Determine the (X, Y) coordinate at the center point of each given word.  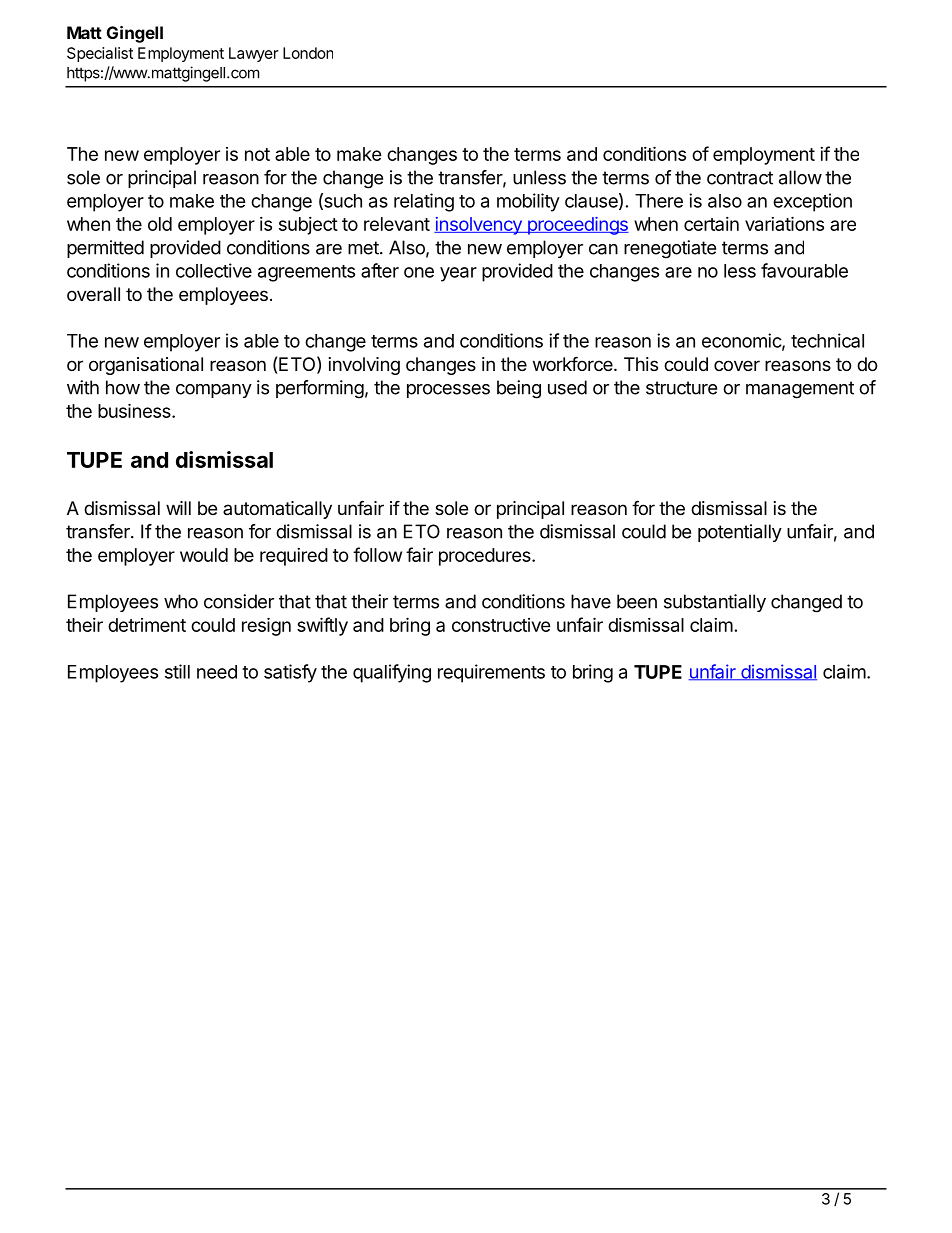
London (308, 53)
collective (214, 270)
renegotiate (670, 249)
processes (448, 391)
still (177, 671)
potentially (740, 533)
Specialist (100, 54)
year (458, 274)
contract (740, 178)
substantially (715, 603)
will (178, 508)
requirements (491, 673)
